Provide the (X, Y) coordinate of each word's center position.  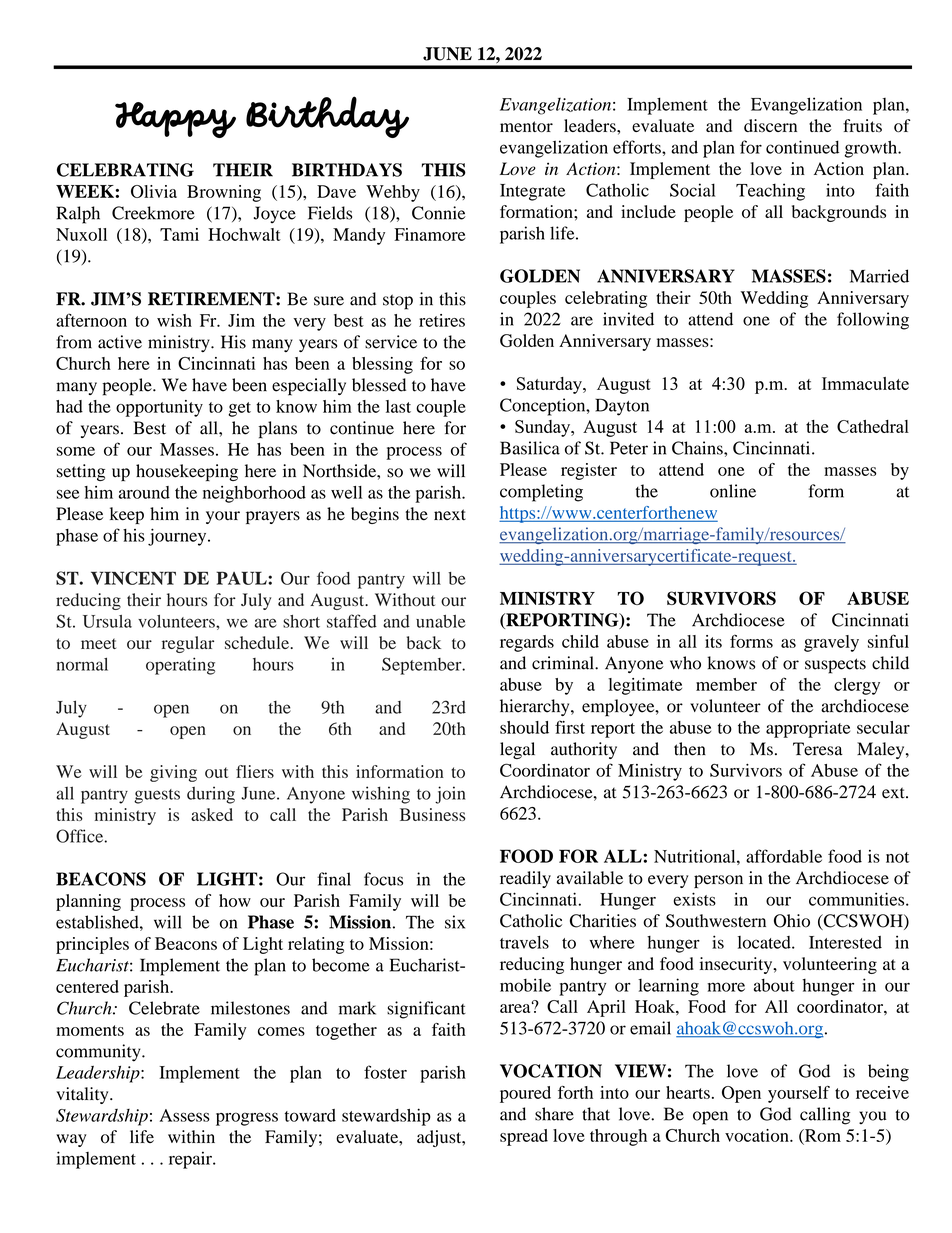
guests (157, 796)
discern (770, 125)
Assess (185, 1115)
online (733, 491)
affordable (784, 856)
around (144, 492)
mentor (526, 127)
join (450, 795)
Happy (175, 120)
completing (541, 493)
